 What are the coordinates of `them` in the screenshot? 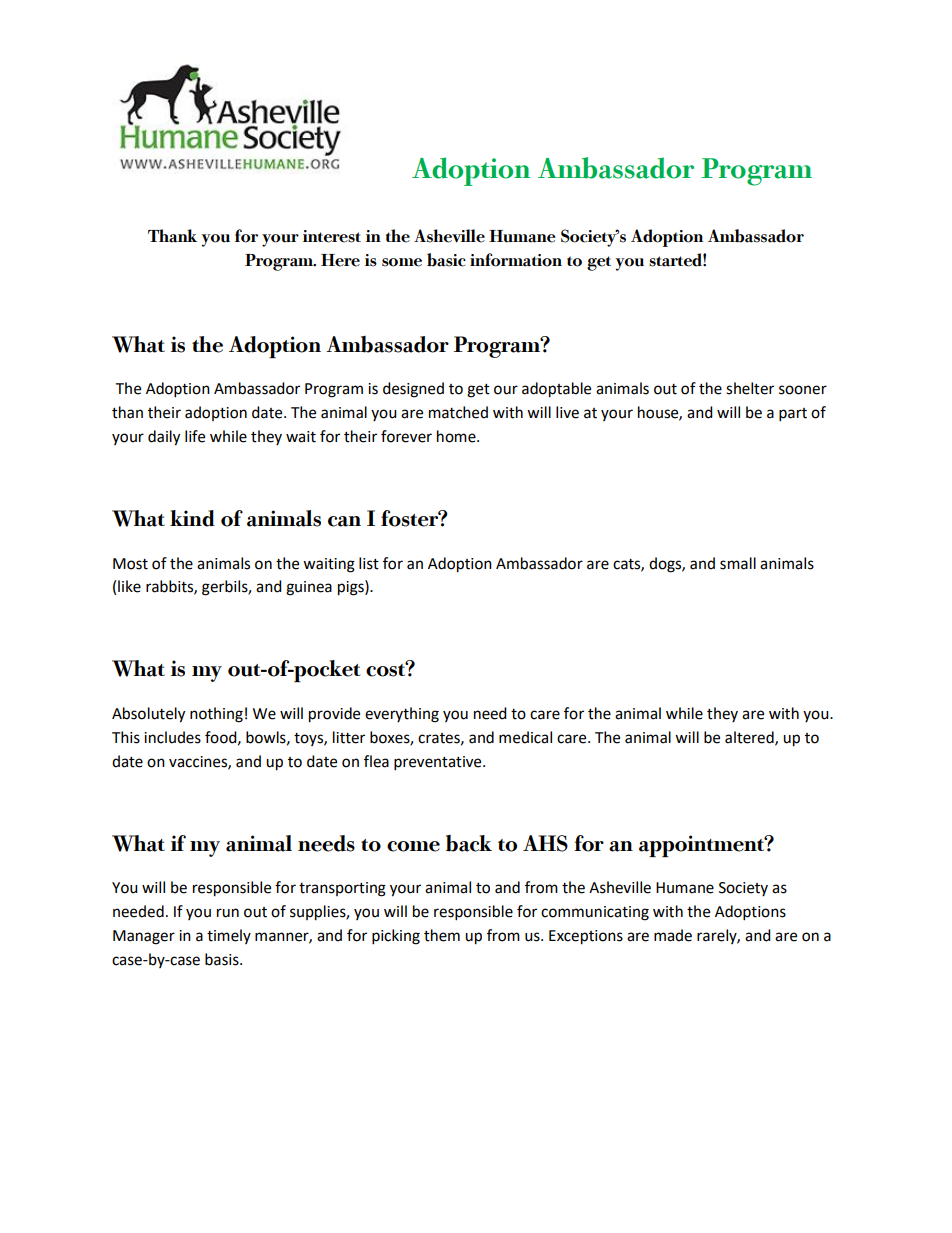 It's located at (442, 935).
